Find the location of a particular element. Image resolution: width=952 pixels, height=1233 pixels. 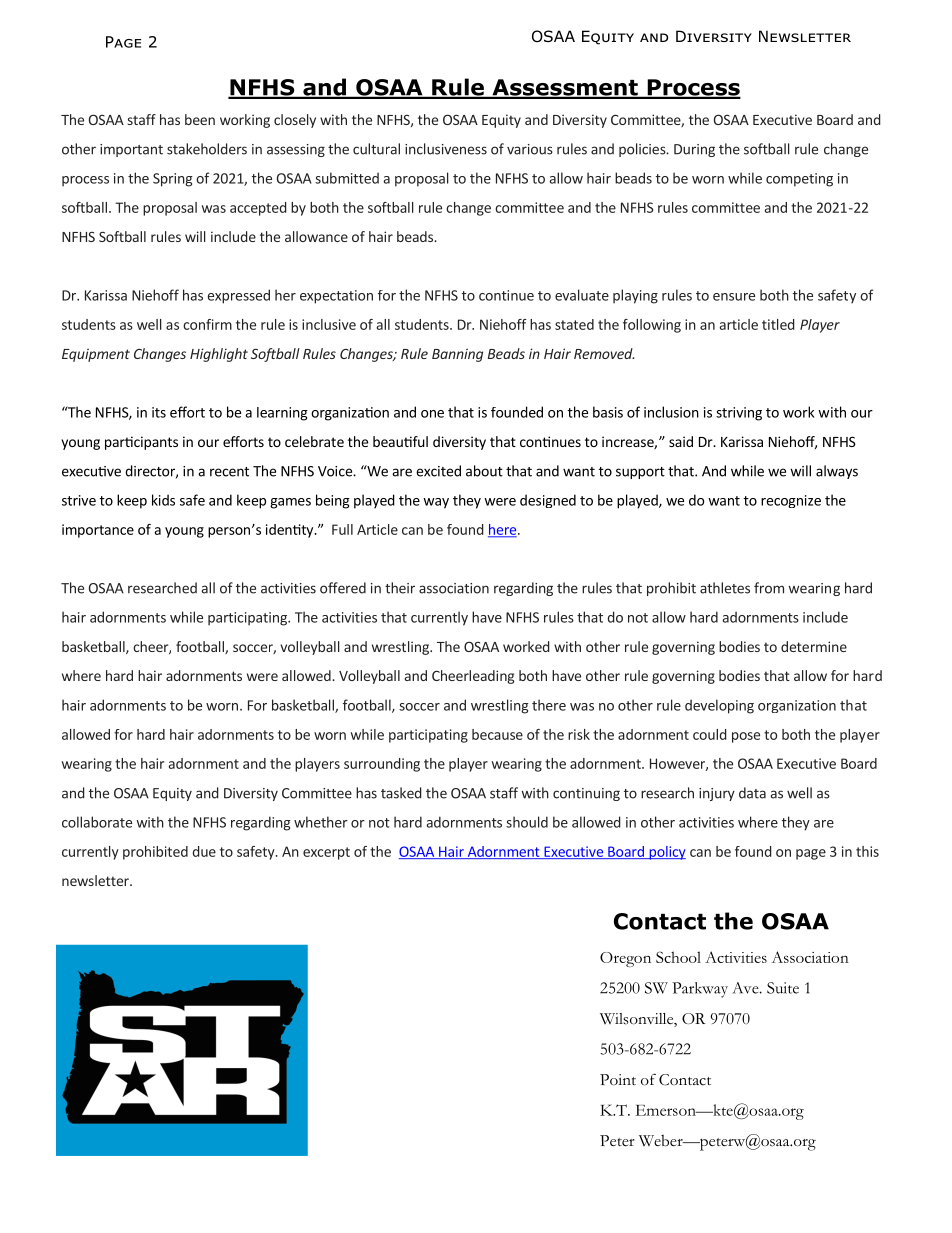

Point is located at coordinates (618, 1080).
